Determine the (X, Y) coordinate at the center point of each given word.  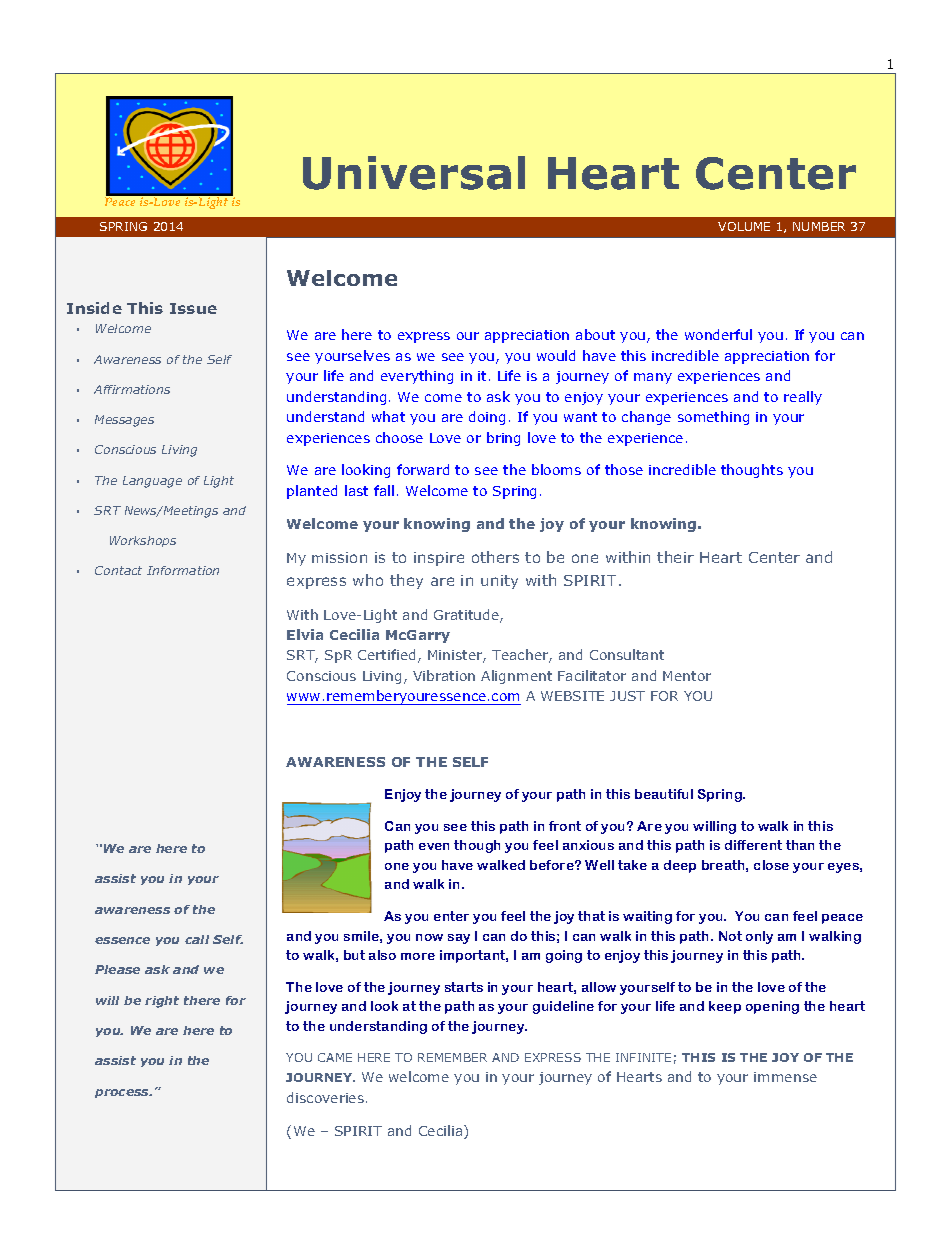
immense (785, 1077)
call (197, 939)
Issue (193, 308)
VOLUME (744, 226)
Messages (124, 421)
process (123, 1093)
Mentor (687, 676)
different (753, 845)
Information (183, 570)
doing (487, 418)
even (434, 846)
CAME (335, 1057)
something (713, 418)
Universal (414, 173)
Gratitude (467, 616)
